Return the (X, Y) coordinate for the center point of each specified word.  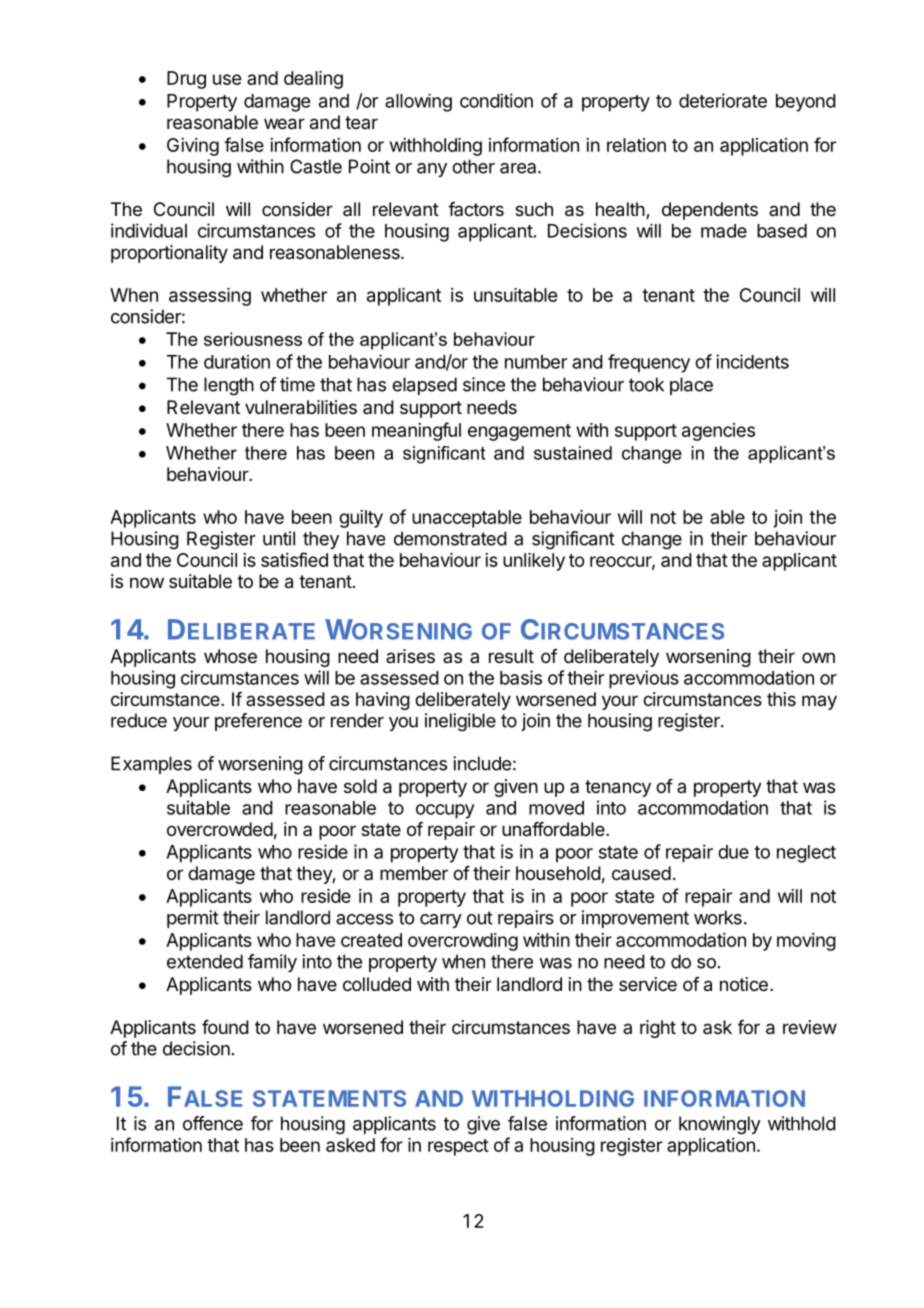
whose (230, 656)
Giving (193, 147)
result (511, 656)
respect (458, 1147)
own (818, 657)
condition (496, 100)
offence (213, 1123)
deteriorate (723, 100)
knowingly (720, 1125)
